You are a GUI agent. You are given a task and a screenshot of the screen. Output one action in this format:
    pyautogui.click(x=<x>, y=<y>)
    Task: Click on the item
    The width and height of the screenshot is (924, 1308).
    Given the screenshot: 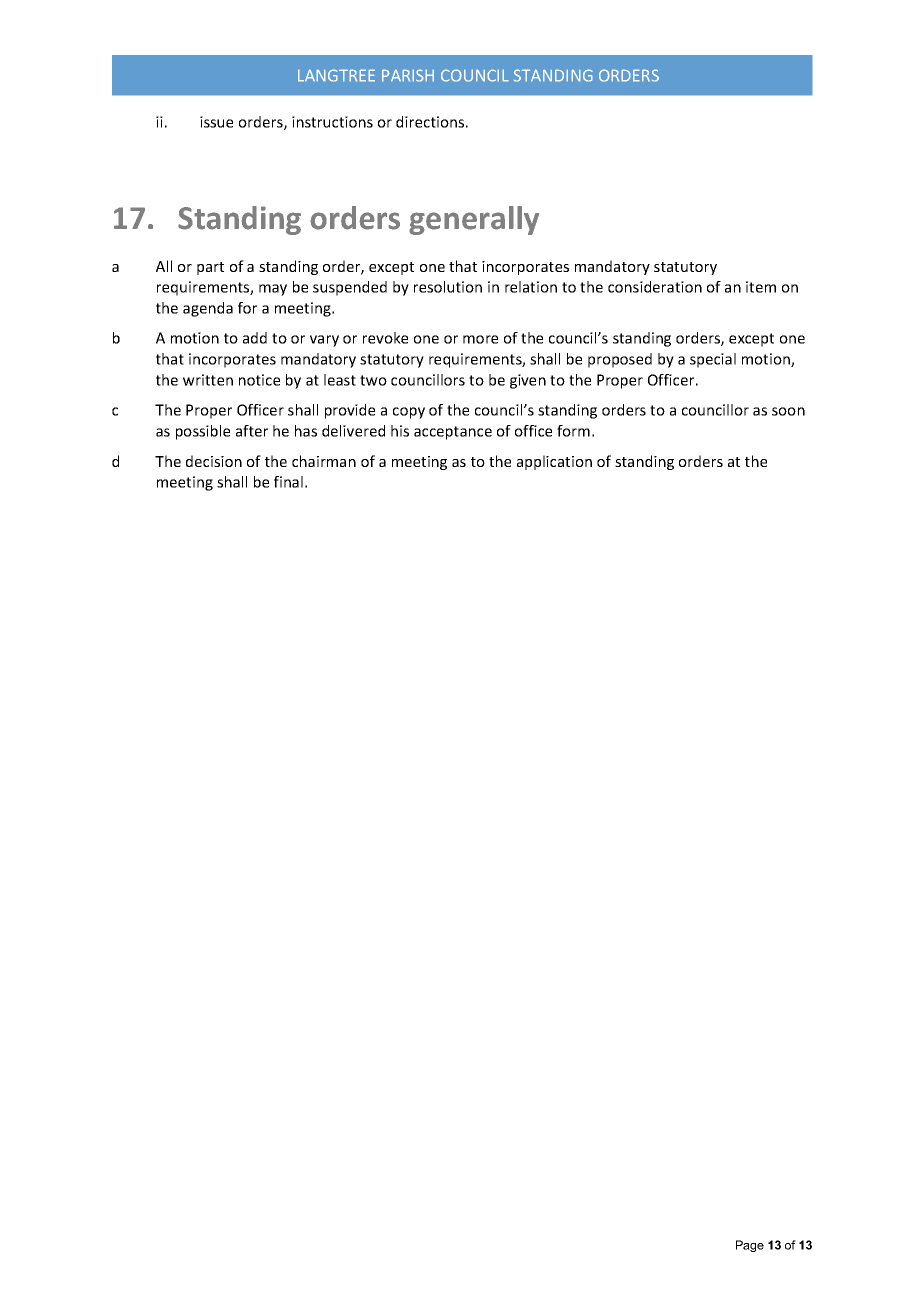 What is the action you would take?
    pyautogui.click(x=761, y=287)
